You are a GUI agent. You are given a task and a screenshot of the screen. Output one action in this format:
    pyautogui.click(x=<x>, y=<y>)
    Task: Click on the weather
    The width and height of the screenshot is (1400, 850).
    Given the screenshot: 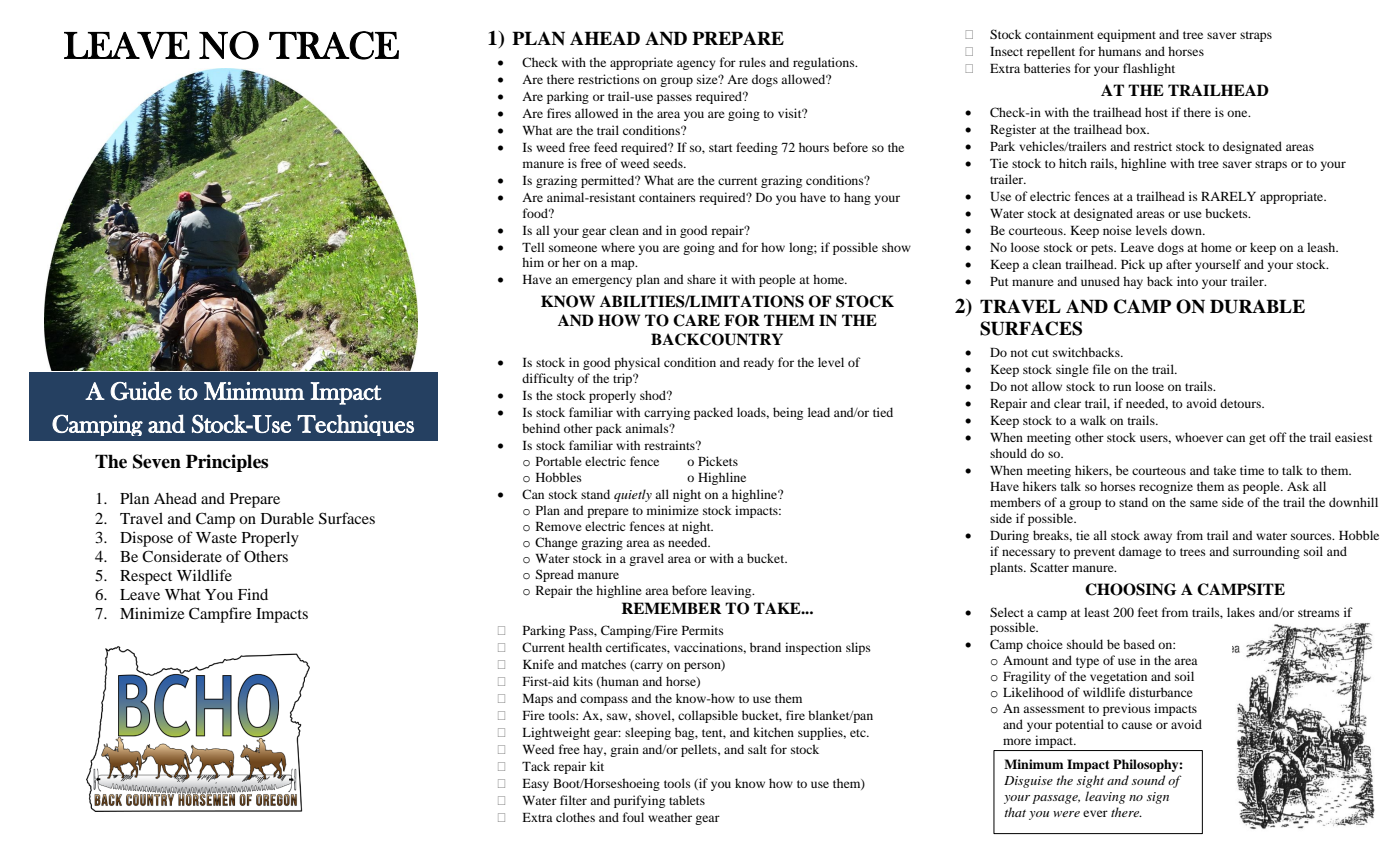 What is the action you would take?
    pyautogui.click(x=670, y=817)
